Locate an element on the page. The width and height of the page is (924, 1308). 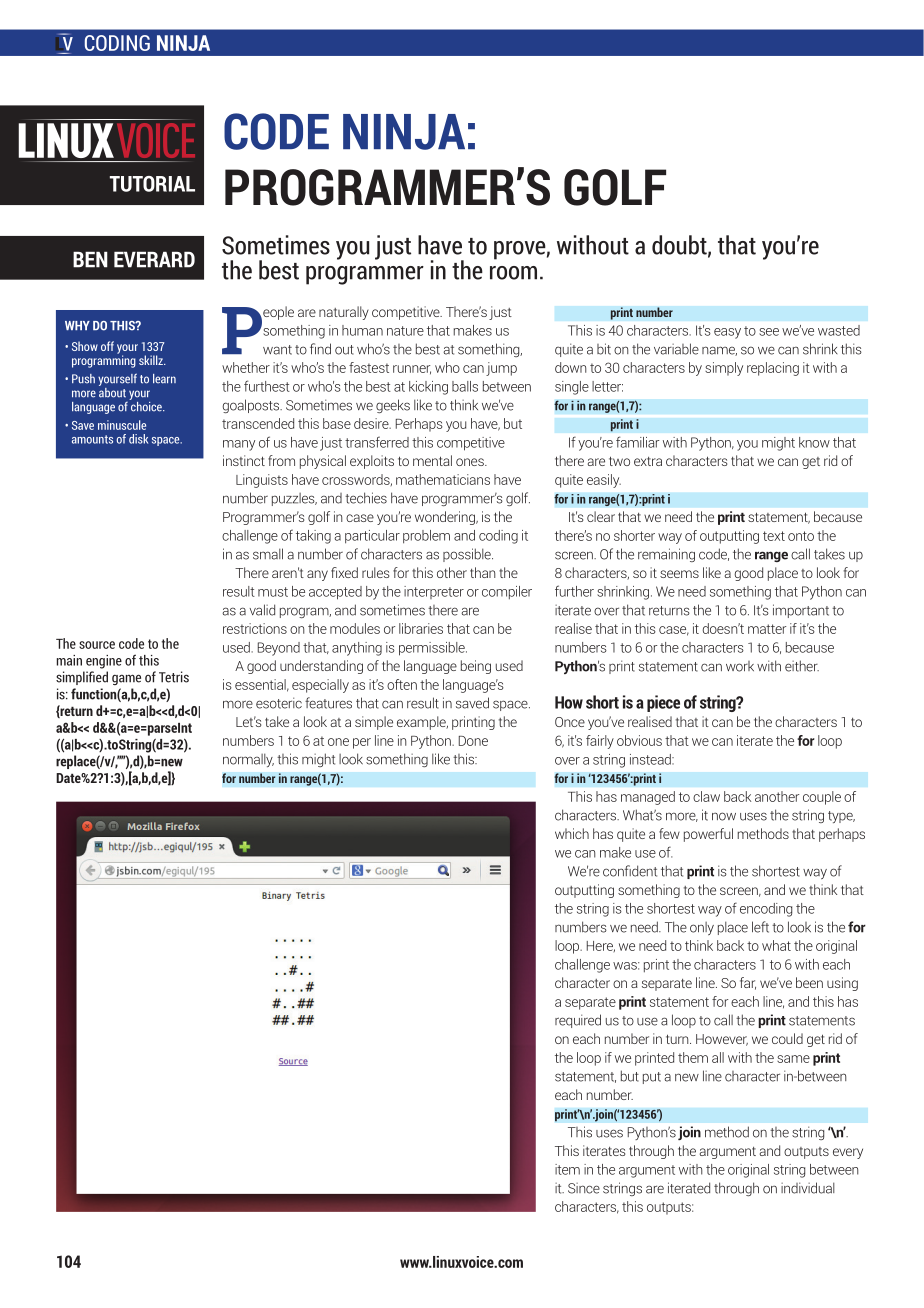
text is located at coordinates (774, 536).
